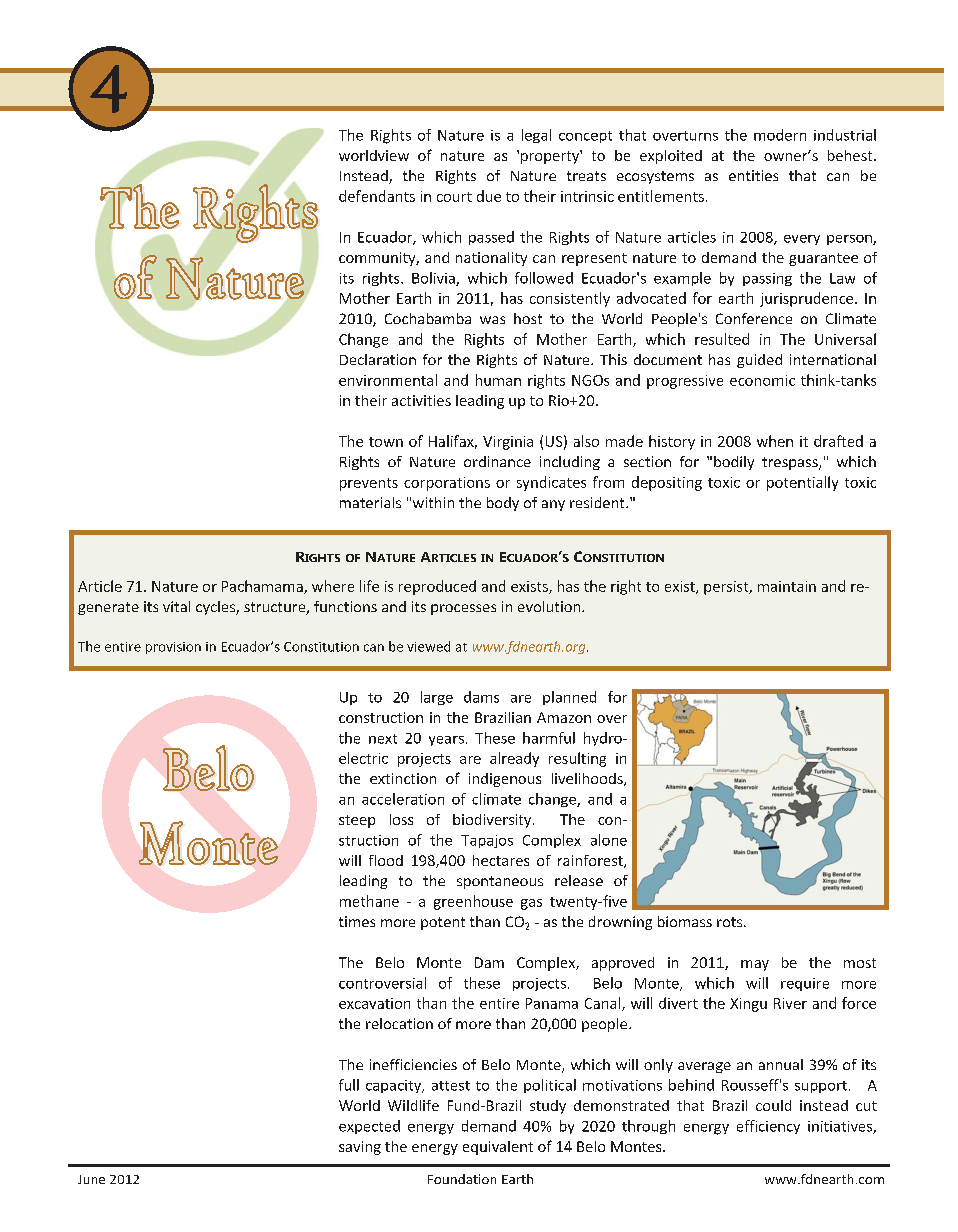 The height and width of the image is (1232, 958). I want to click on equivalent, so click(498, 1148).
